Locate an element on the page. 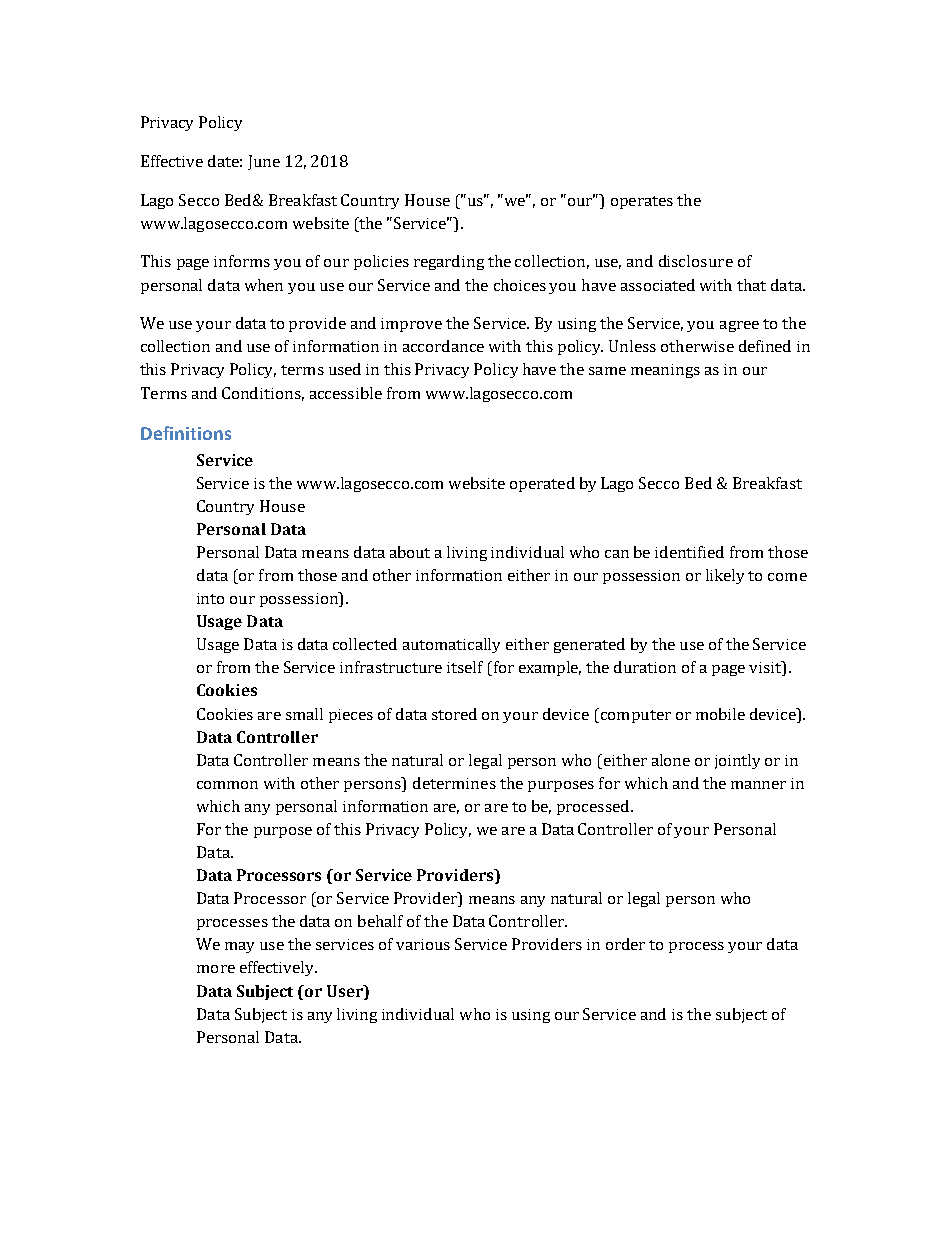  about is located at coordinates (410, 552).
